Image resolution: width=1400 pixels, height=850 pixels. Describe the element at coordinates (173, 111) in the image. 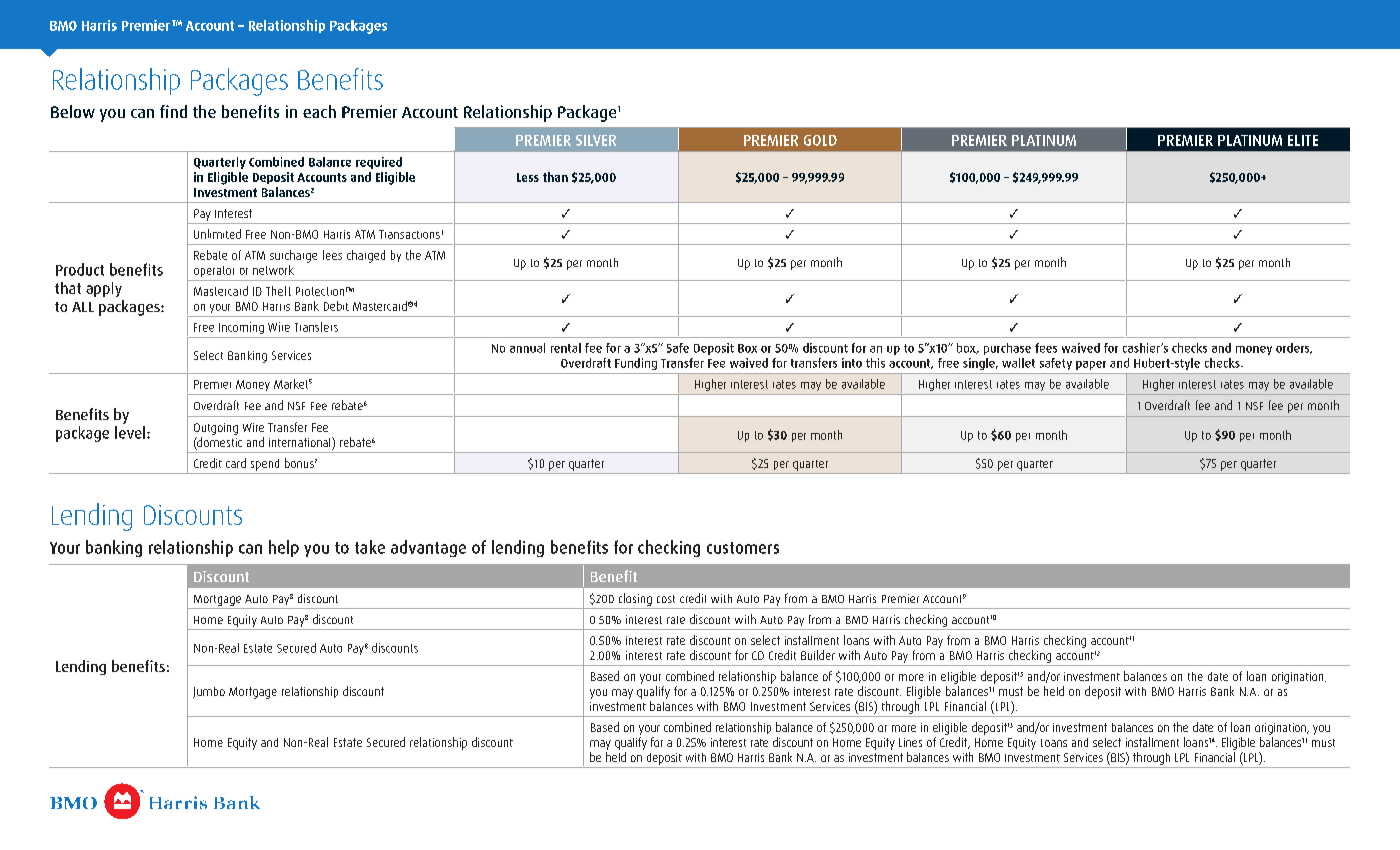

I see `find` at that location.
